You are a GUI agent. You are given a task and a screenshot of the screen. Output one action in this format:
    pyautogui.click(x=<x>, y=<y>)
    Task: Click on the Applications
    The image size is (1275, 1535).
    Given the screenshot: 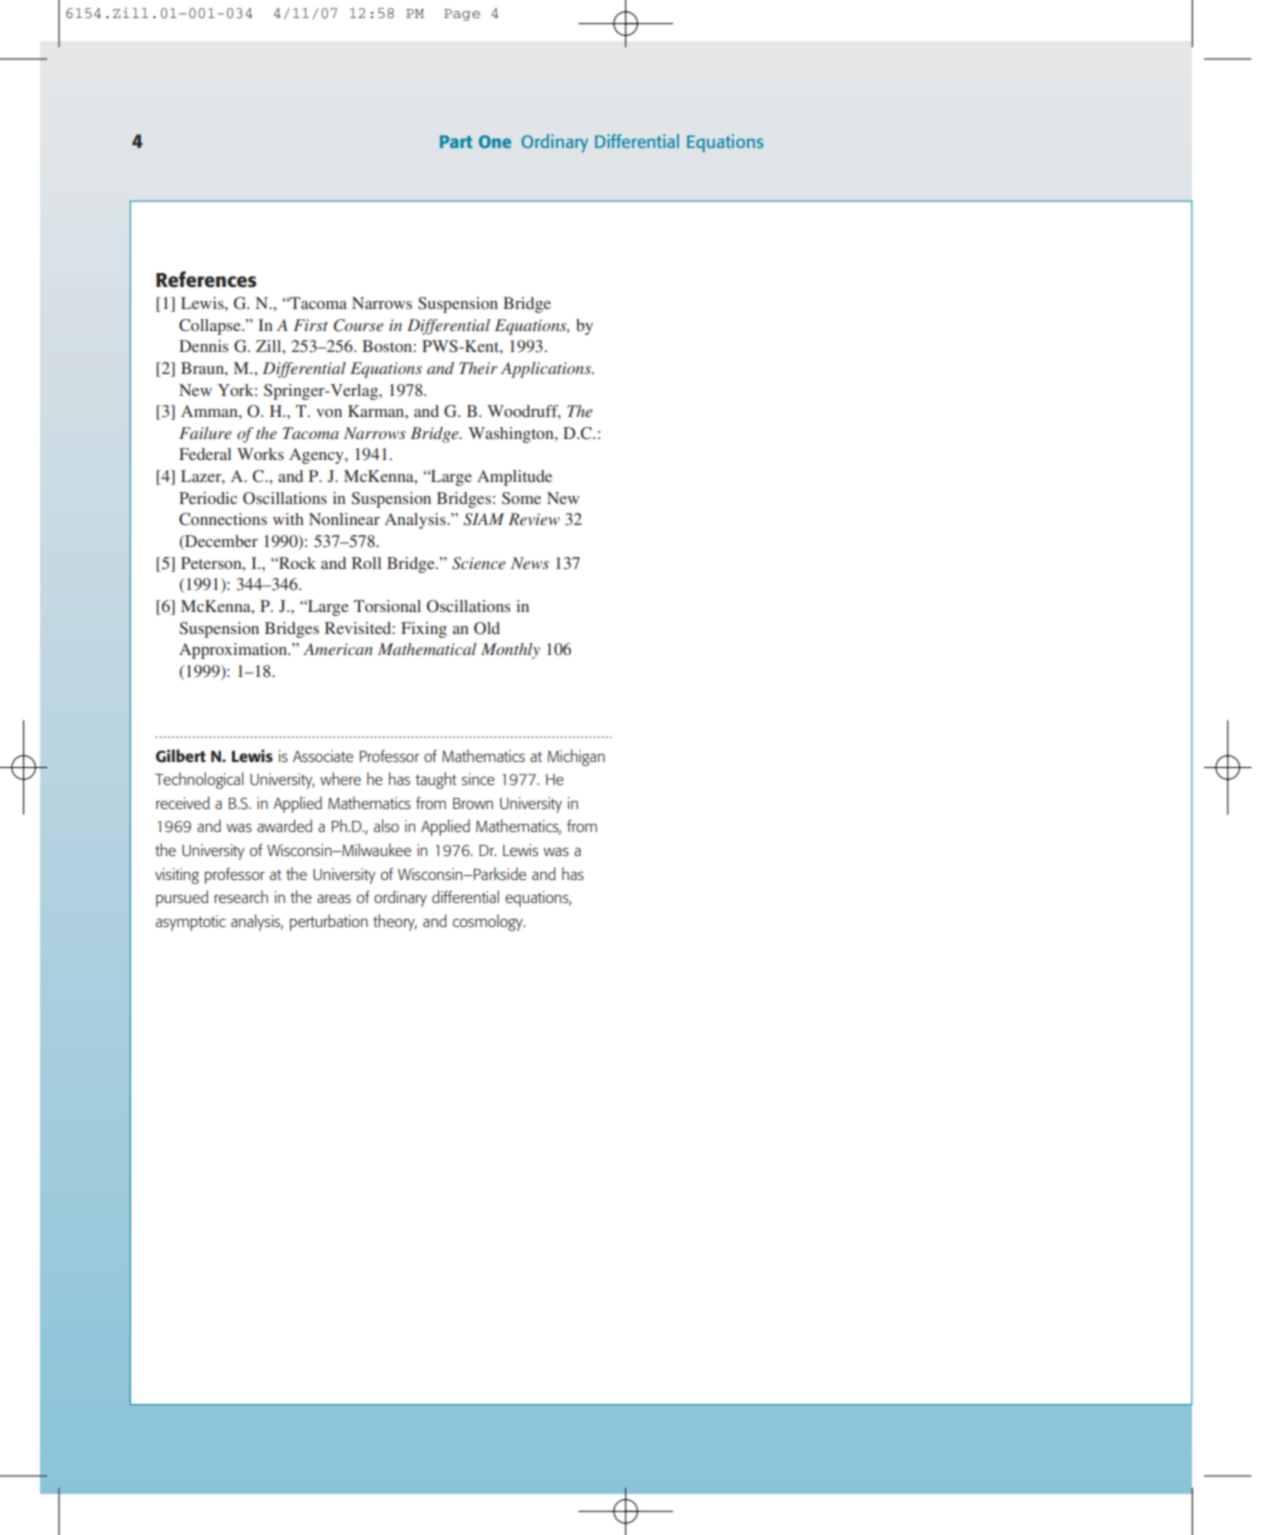 What is the action you would take?
    pyautogui.click(x=547, y=370)
